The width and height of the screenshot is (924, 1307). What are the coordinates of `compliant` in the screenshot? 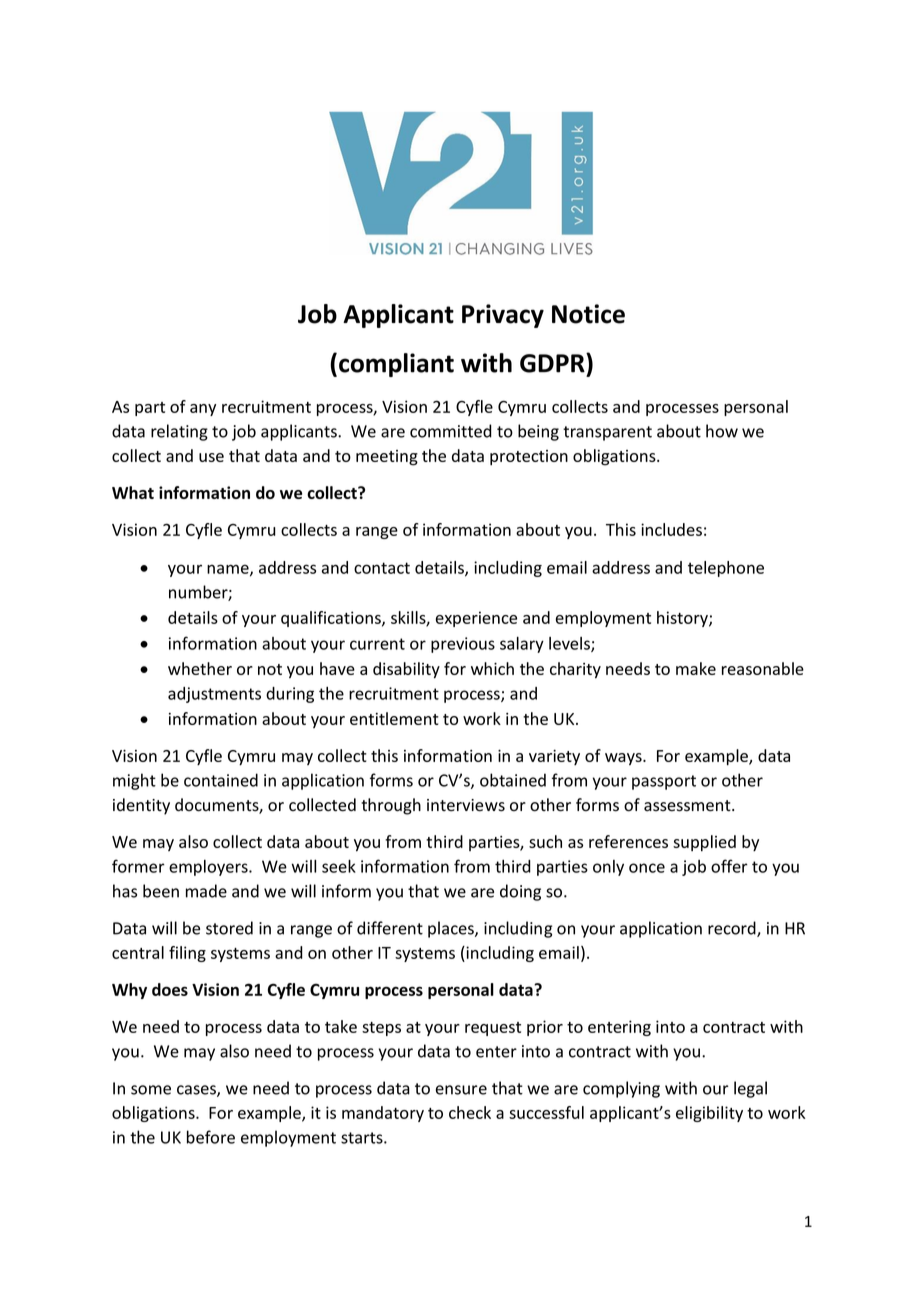 It's located at (396, 365).
